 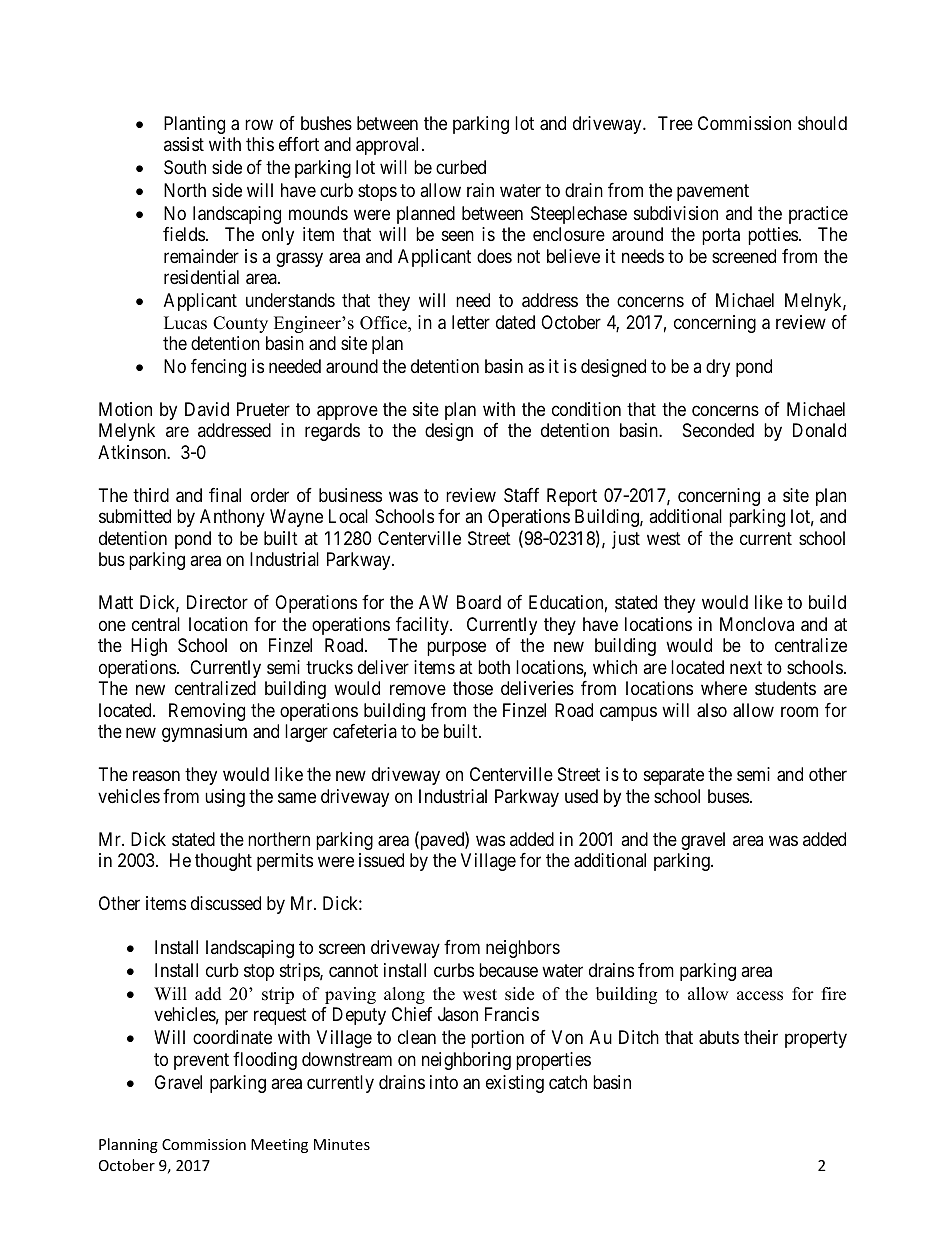 What do you see at coordinates (728, 796) in the document?
I see `buses` at bounding box center [728, 796].
